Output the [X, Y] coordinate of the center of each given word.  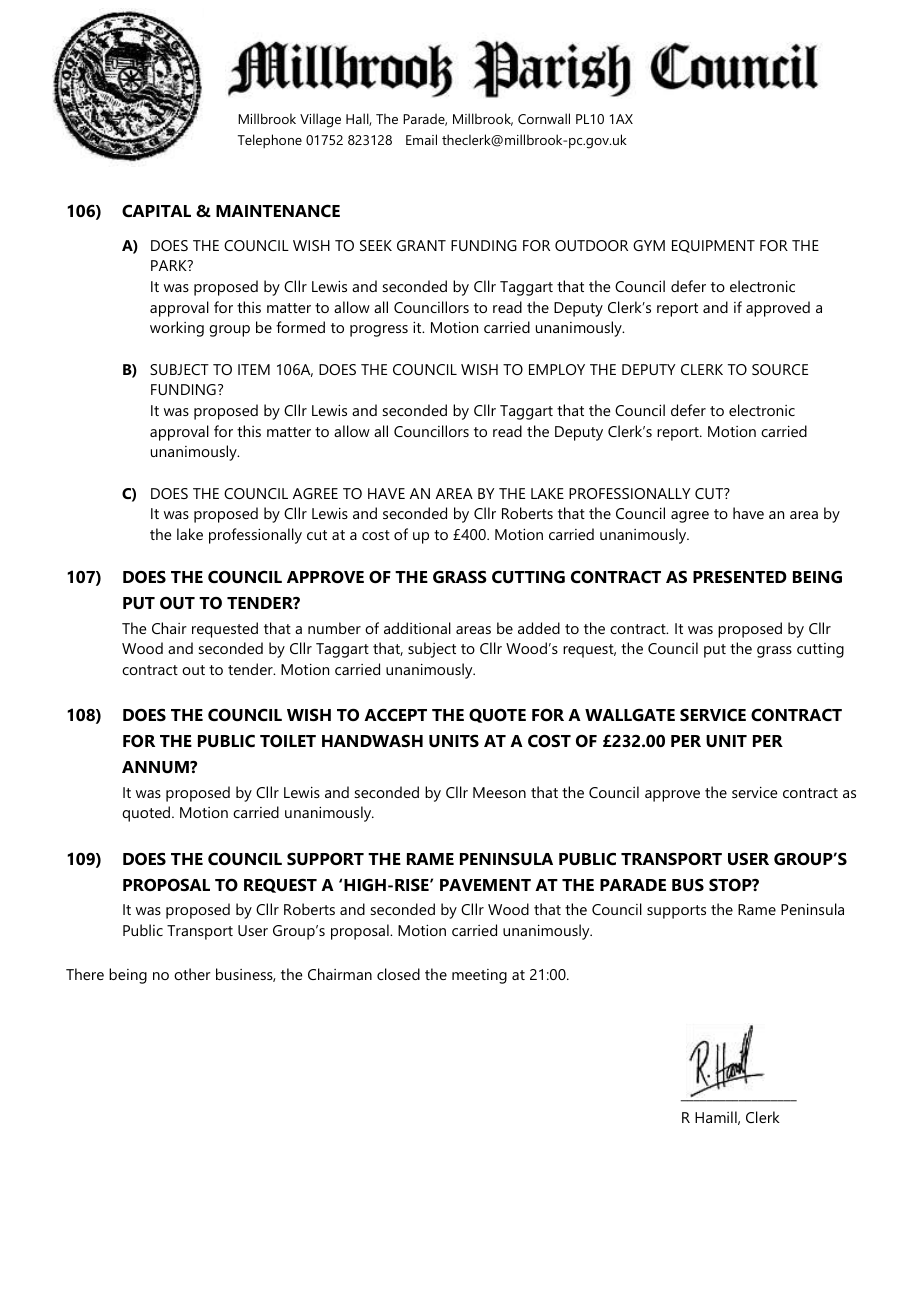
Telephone [270, 141]
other [192, 974]
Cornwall [544, 118]
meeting [479, 976]
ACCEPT [395, 714]
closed [398, 974]
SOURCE [780, 369]
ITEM [254, 369]
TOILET [288, 740]
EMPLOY [557, 369]
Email [421, 139]
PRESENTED [740, 576]
